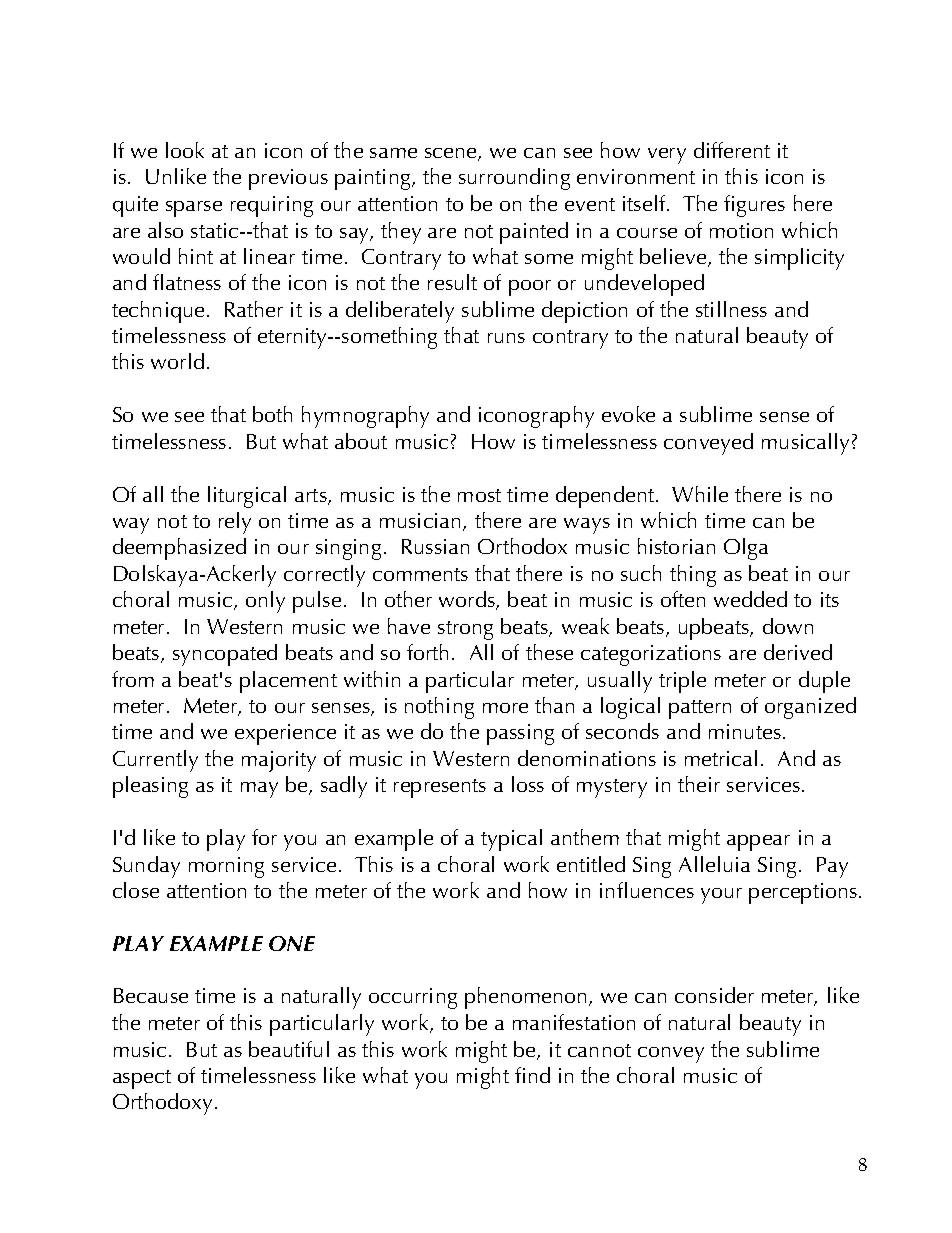  Describe the element at coordinates (628, 414) in the screenshot. I see `evoke` at that location.
